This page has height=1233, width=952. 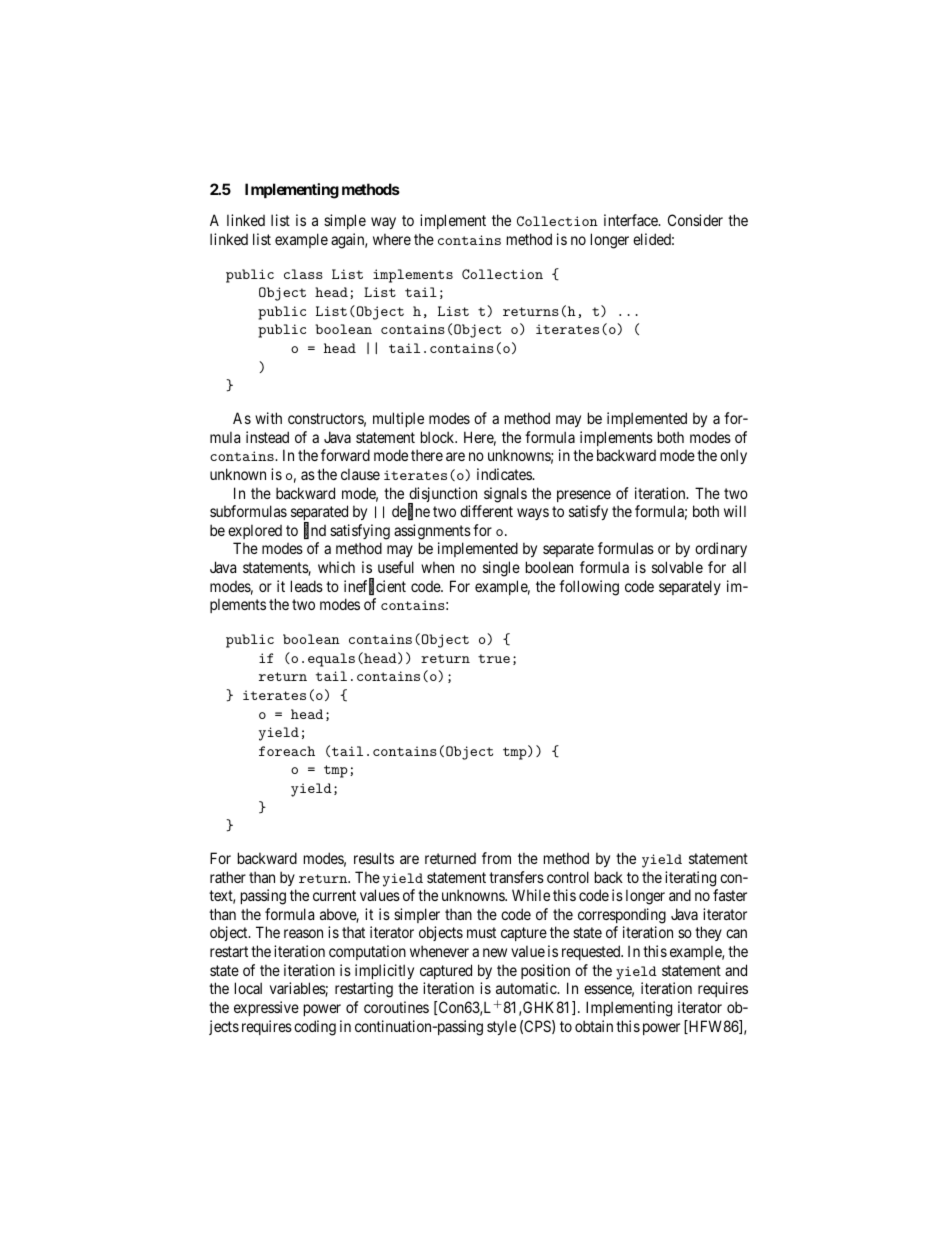 I want to click on style, so click(x=501, y=1027).
